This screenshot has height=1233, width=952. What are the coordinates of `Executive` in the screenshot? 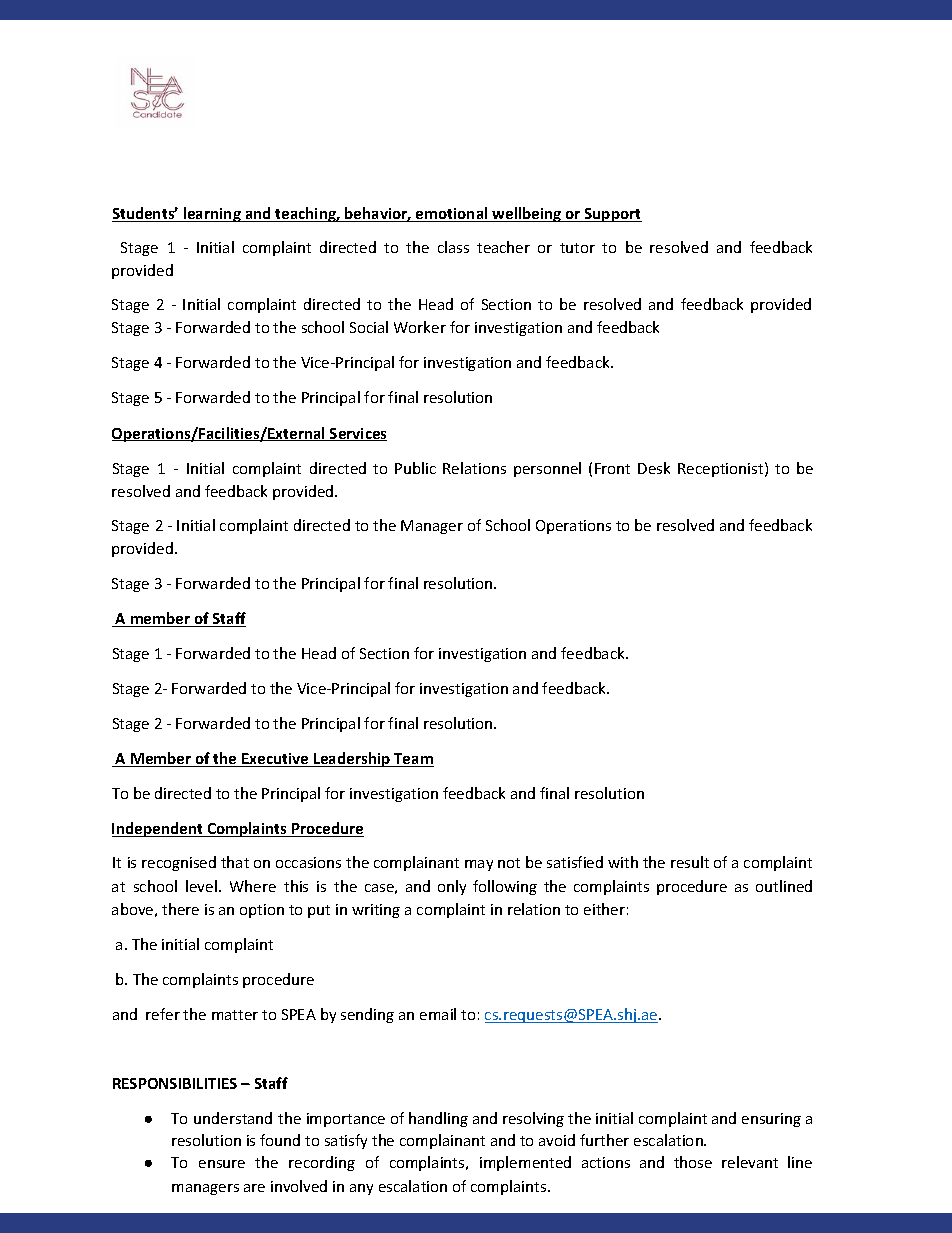 It's located at (275, 760).
